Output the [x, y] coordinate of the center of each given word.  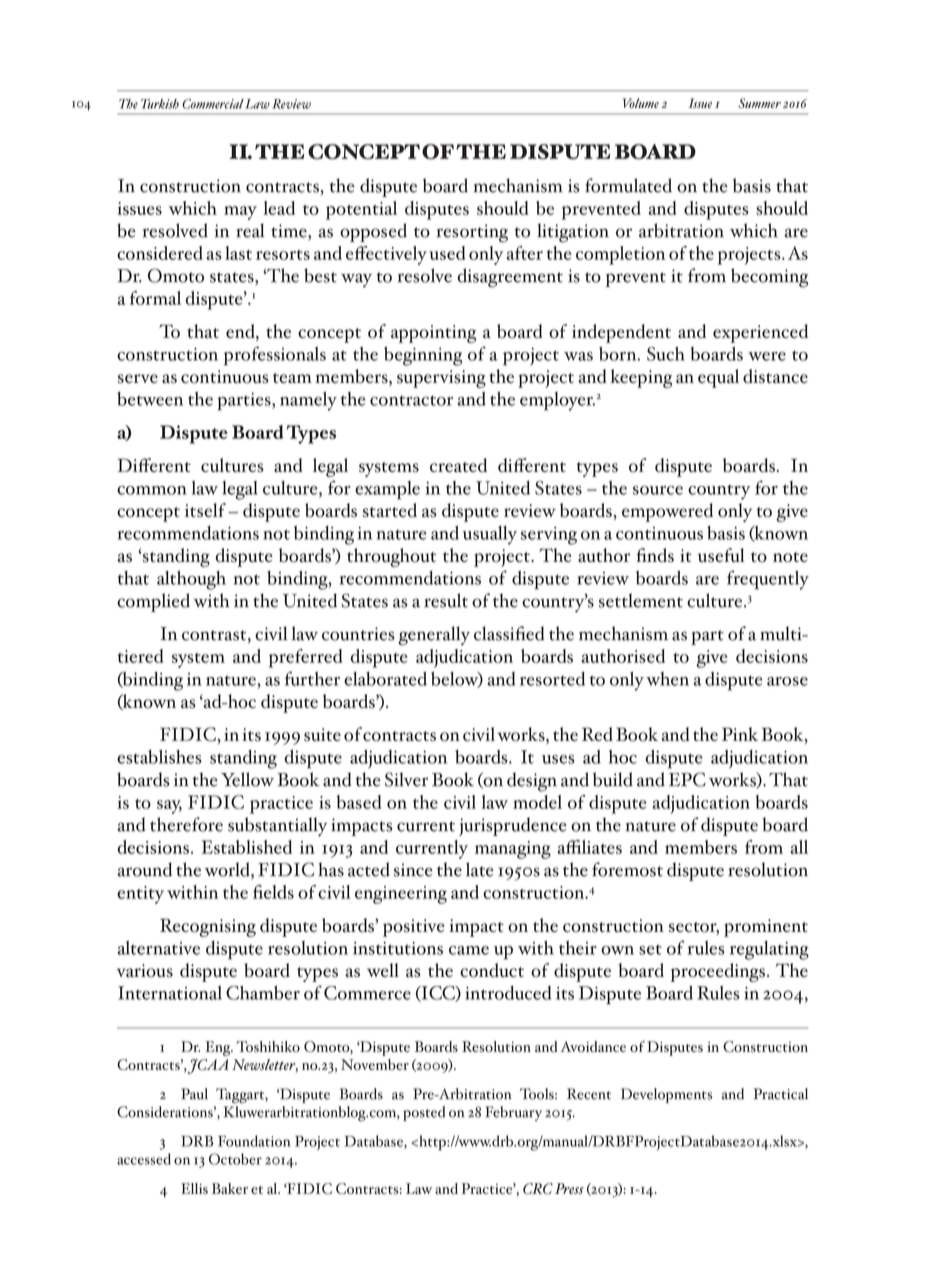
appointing [433, 334]
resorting [472, 233]
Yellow [247, 779]
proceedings [719, 972]
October [235, 1159]
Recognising [208, 927]
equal [718, 378]
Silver [406, 779]
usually [490, 535]
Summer [759, 103]
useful [721, 555]
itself [205, 510]
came [469, 950]
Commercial [213, 104]
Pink [740, 734]
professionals [275, 356]
